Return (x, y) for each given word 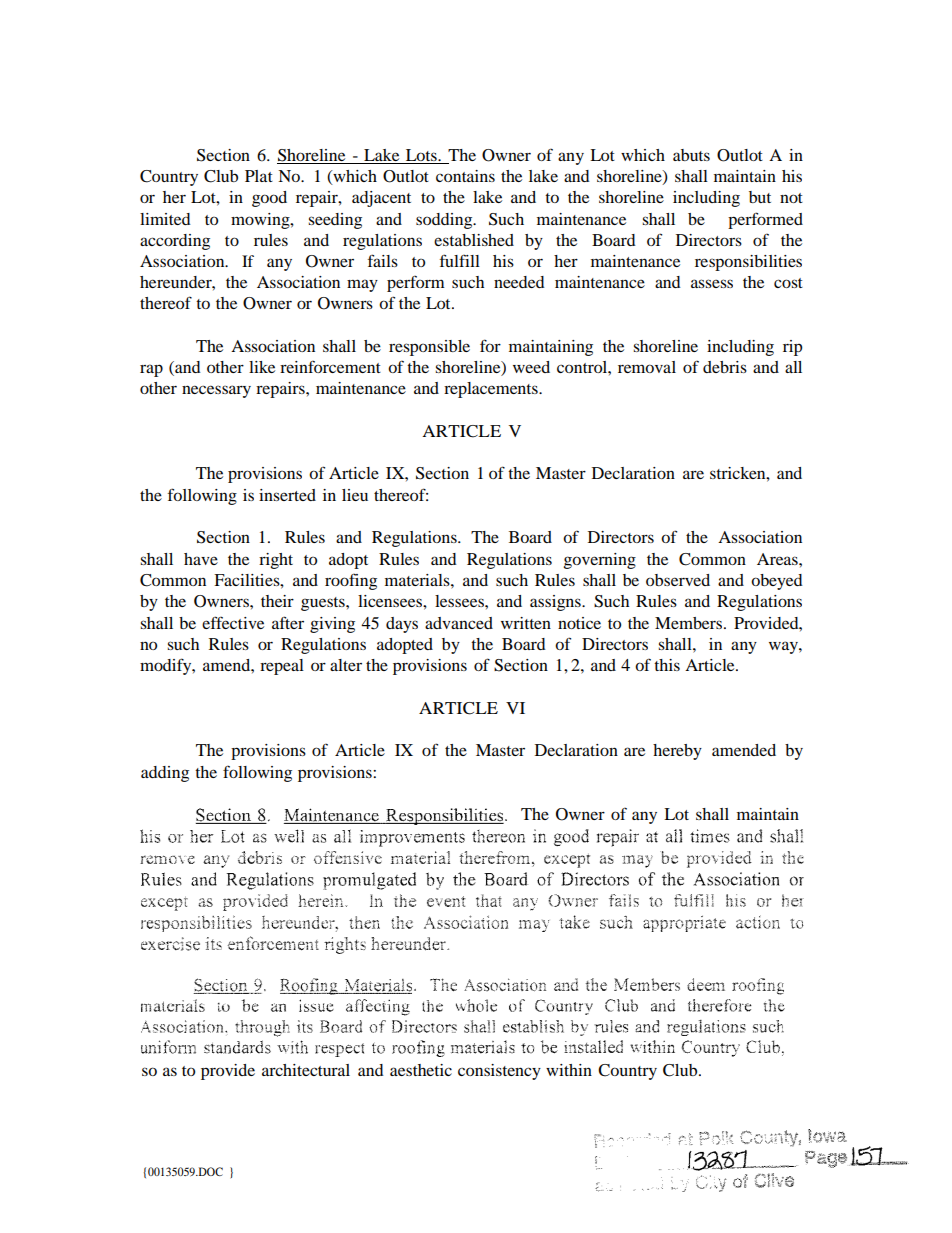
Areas (778, 559)
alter (346, 665)
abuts (691, 155)
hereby (677, 752)
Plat (259, 176)
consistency (499, 1072)
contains (465, 176)
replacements (492, 390)
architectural (306, 1070)
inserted (287, 495)
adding (165, 774)
